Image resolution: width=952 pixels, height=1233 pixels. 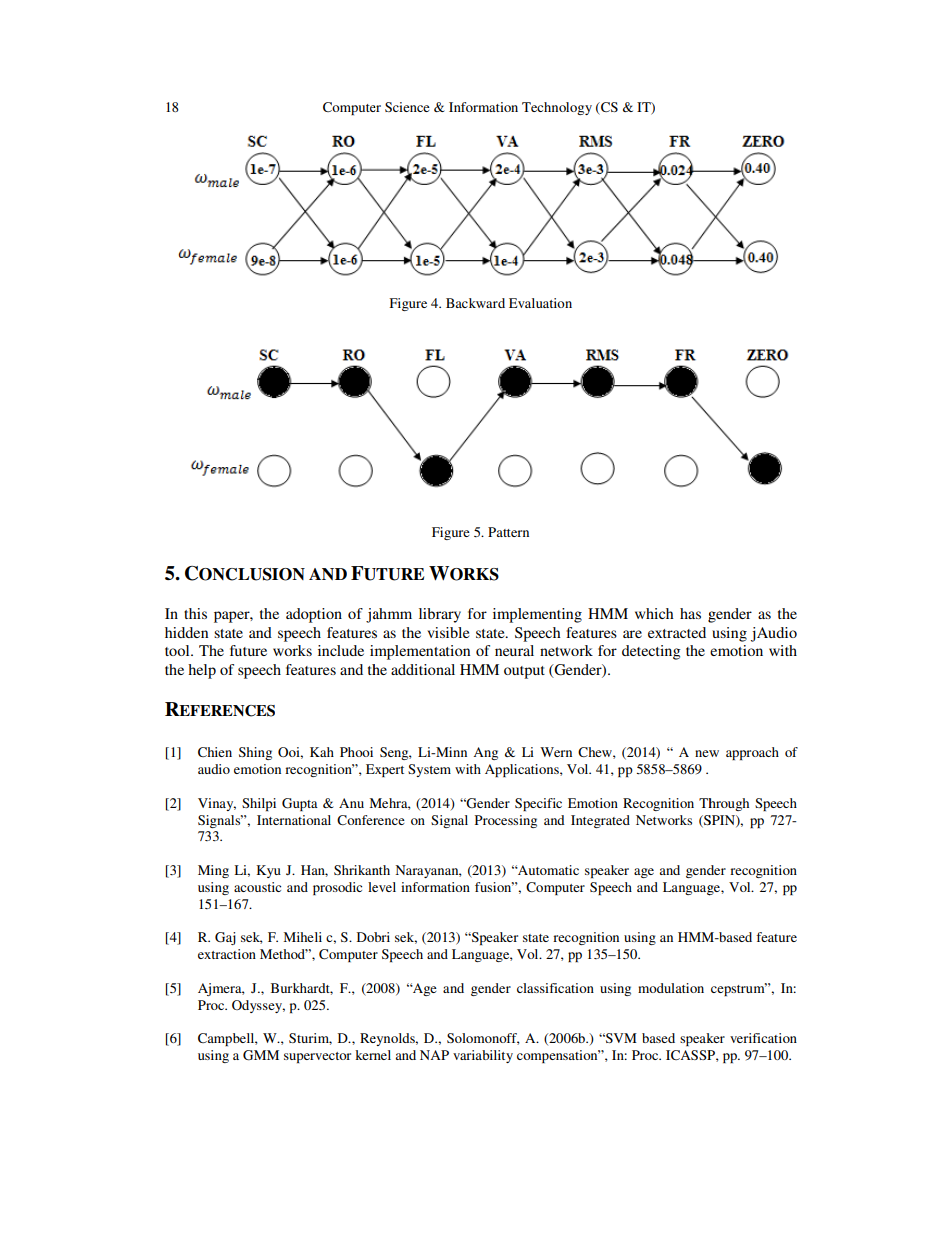 What do you see at coordinates (258, 1006) in the screenshot?
I see `Odyssey` at bounding box center [258, 1006].
